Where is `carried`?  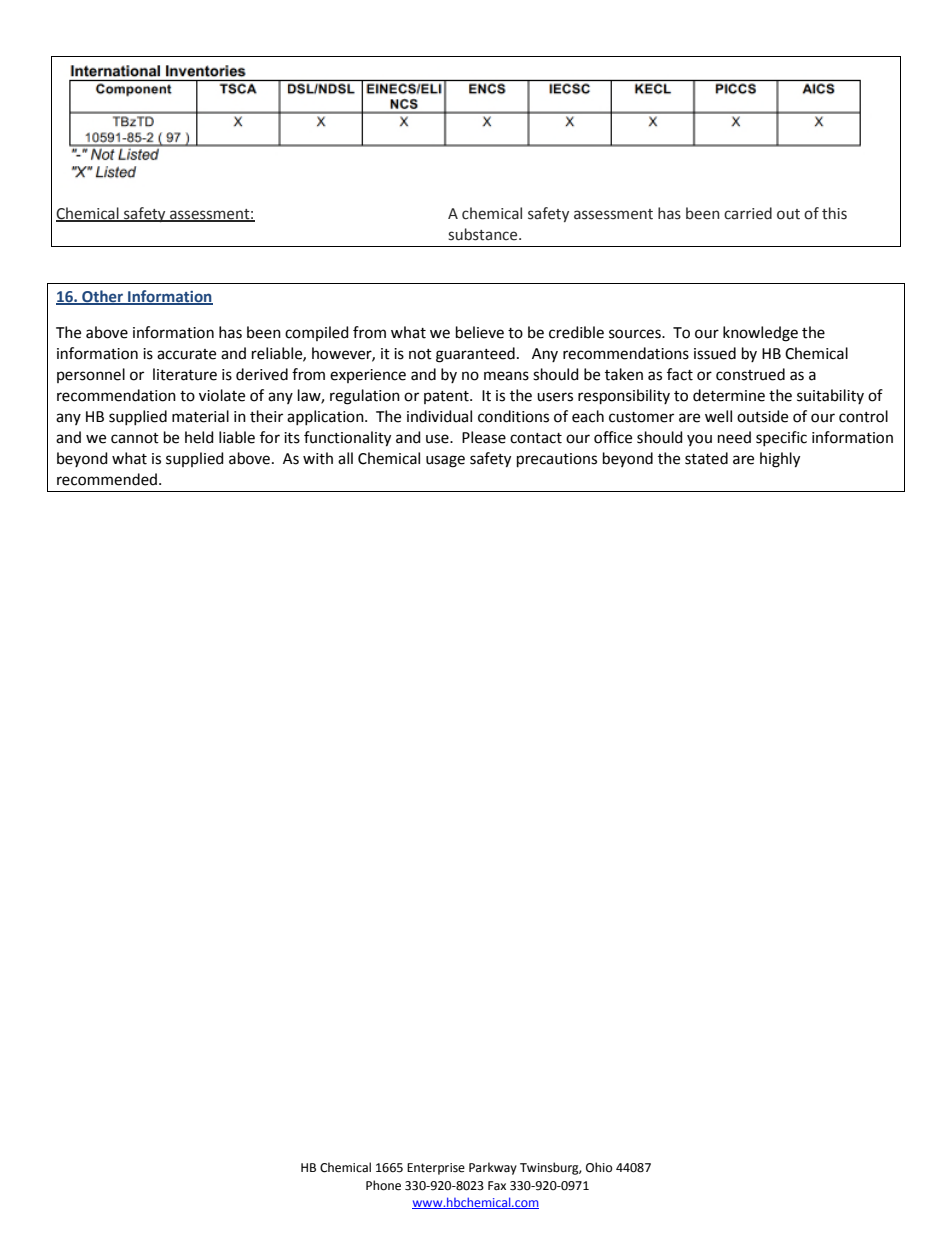 carried is located at coordinates (748, 213).
